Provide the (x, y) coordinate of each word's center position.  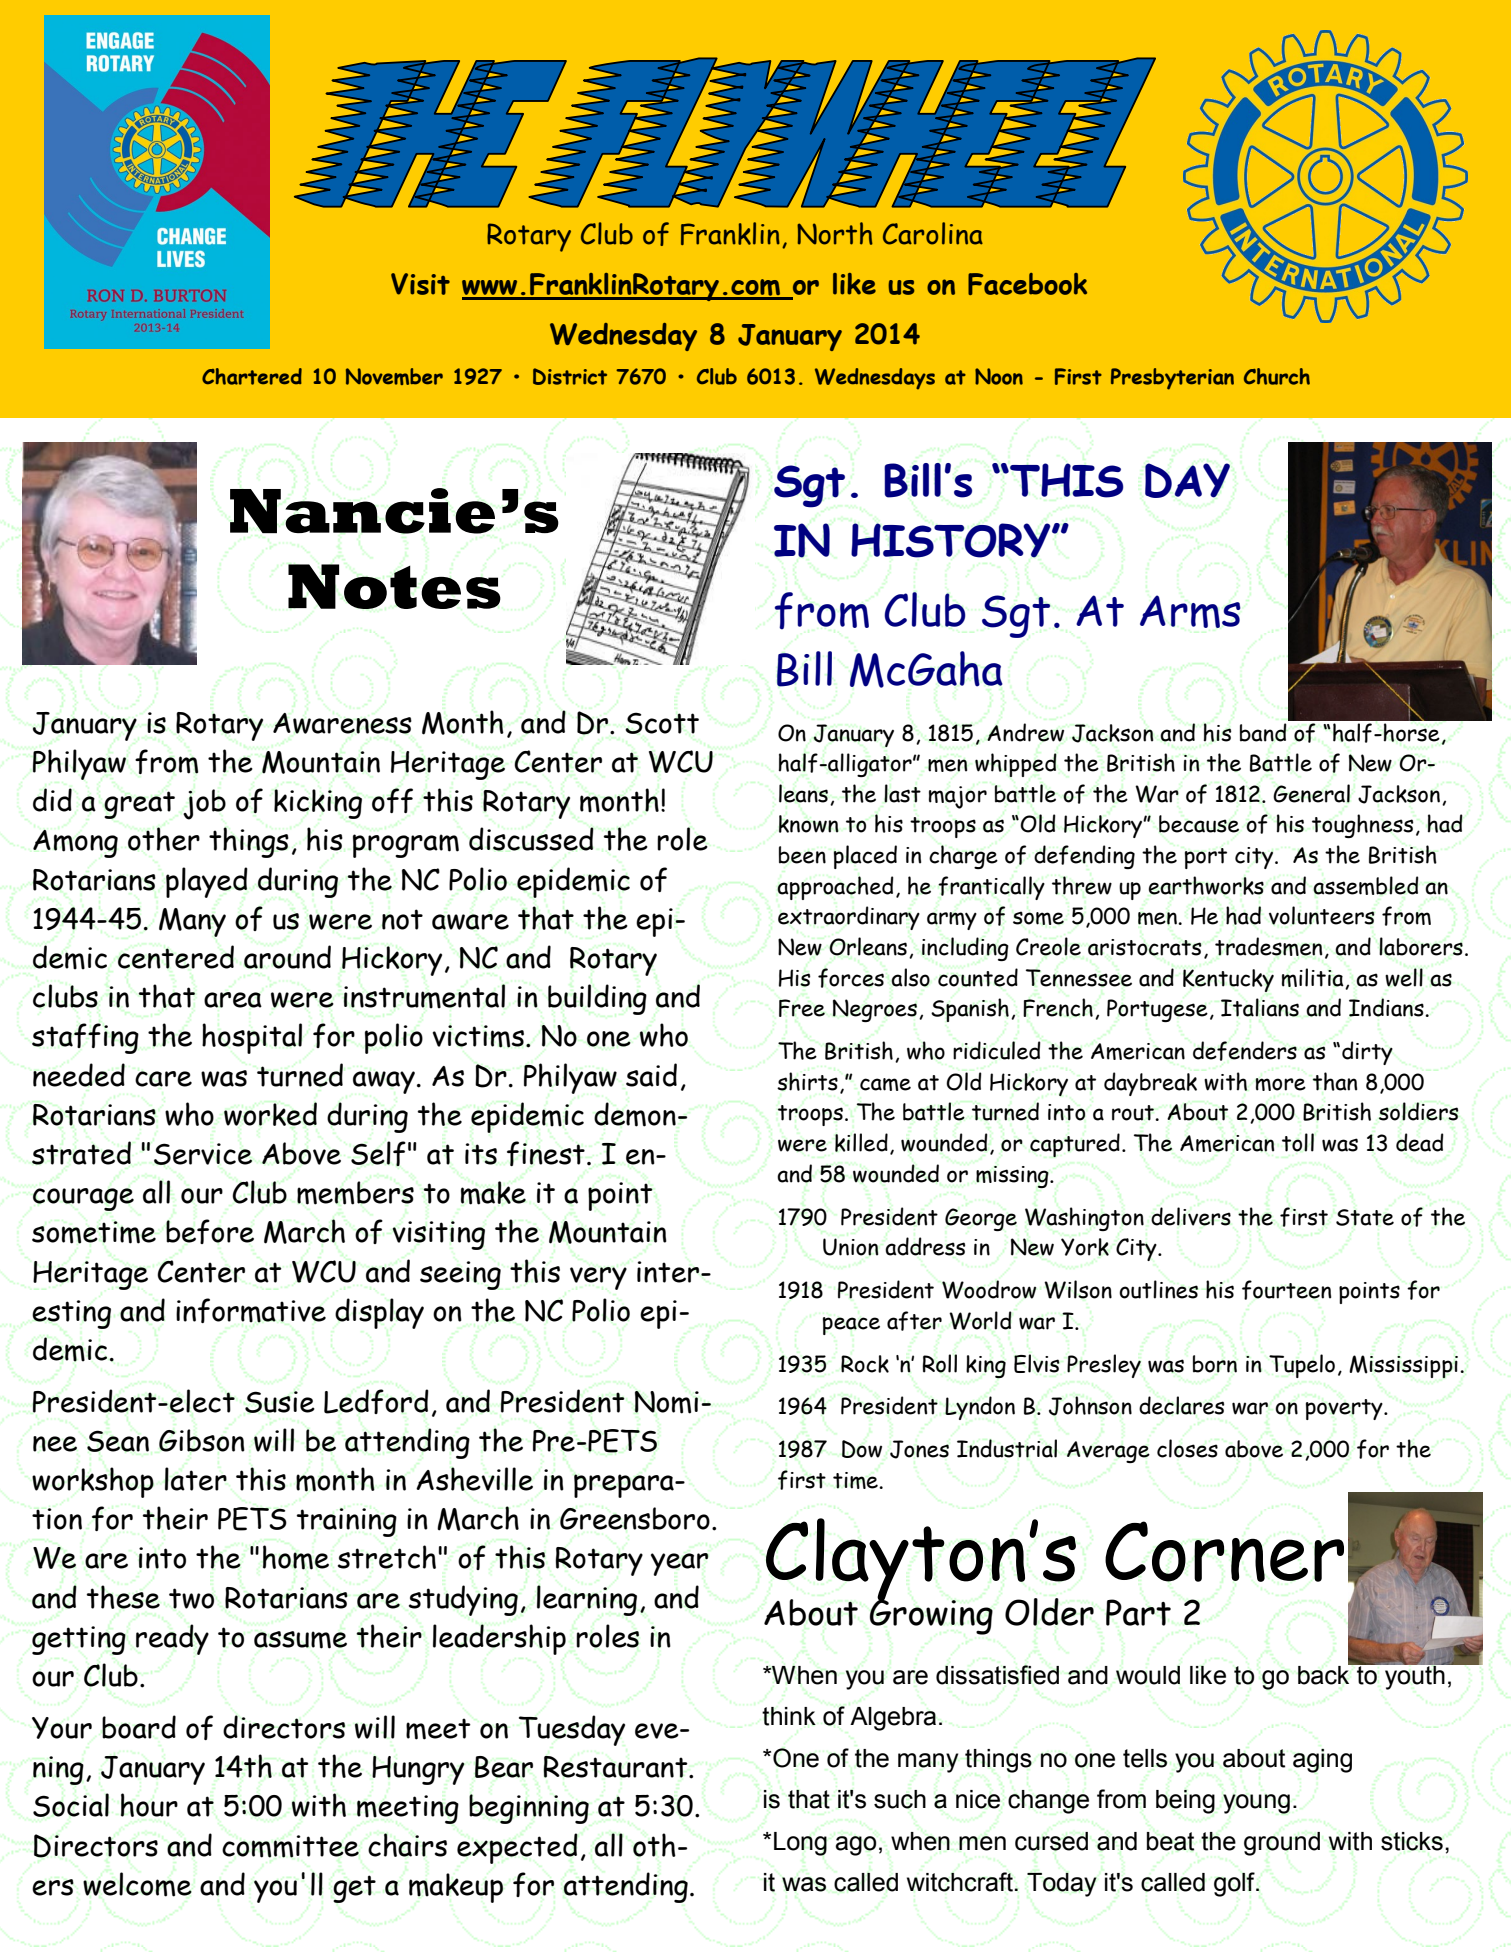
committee (290, 1846)
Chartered (252, 376)
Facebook (1027, 284)
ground (1282, 1844)
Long (800, 1844)
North (835, 233)
